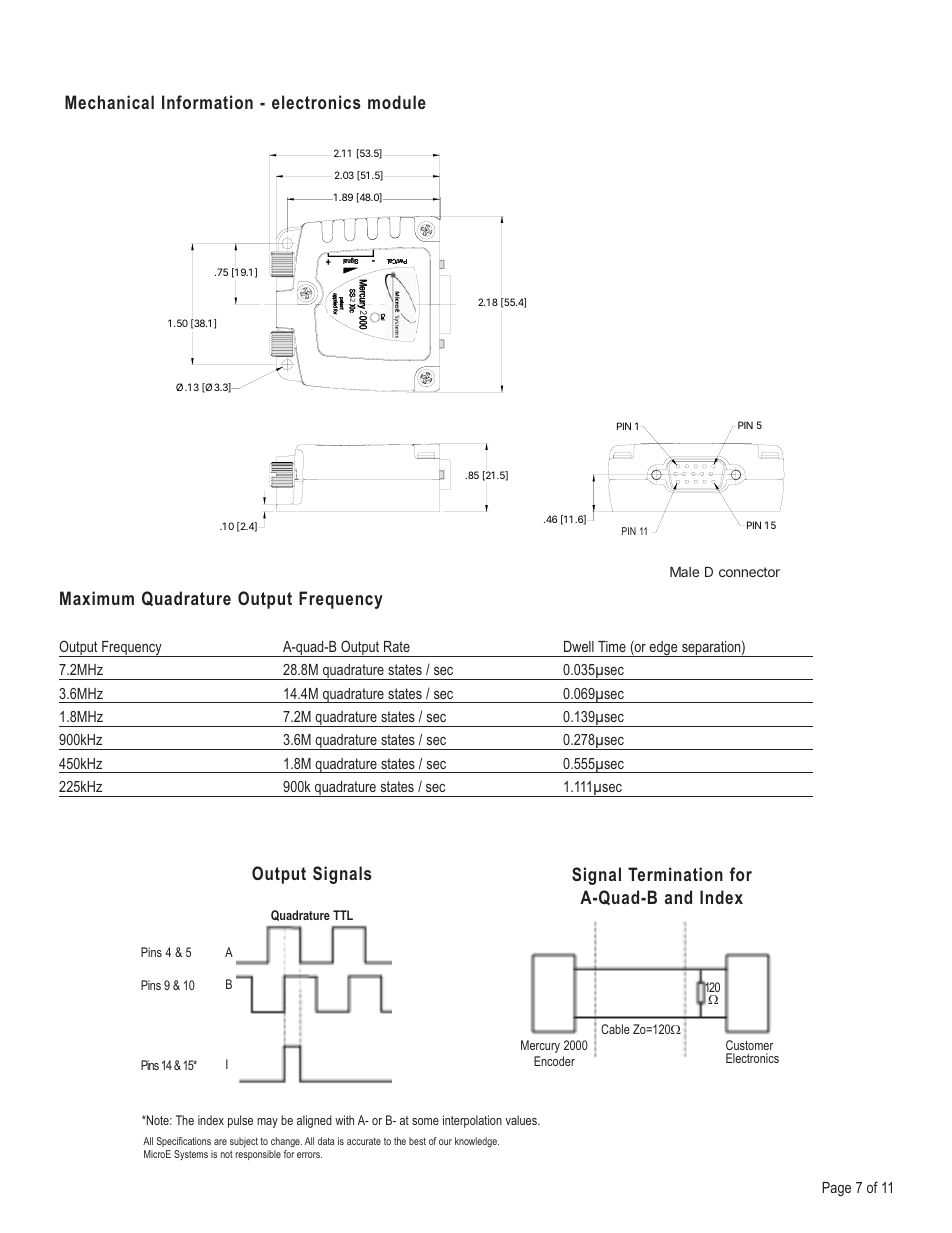 This screenshot has height=1233, width=952. Describe the element at coordinates (684, 572) in the screenshot. I see `Male` at that location.
